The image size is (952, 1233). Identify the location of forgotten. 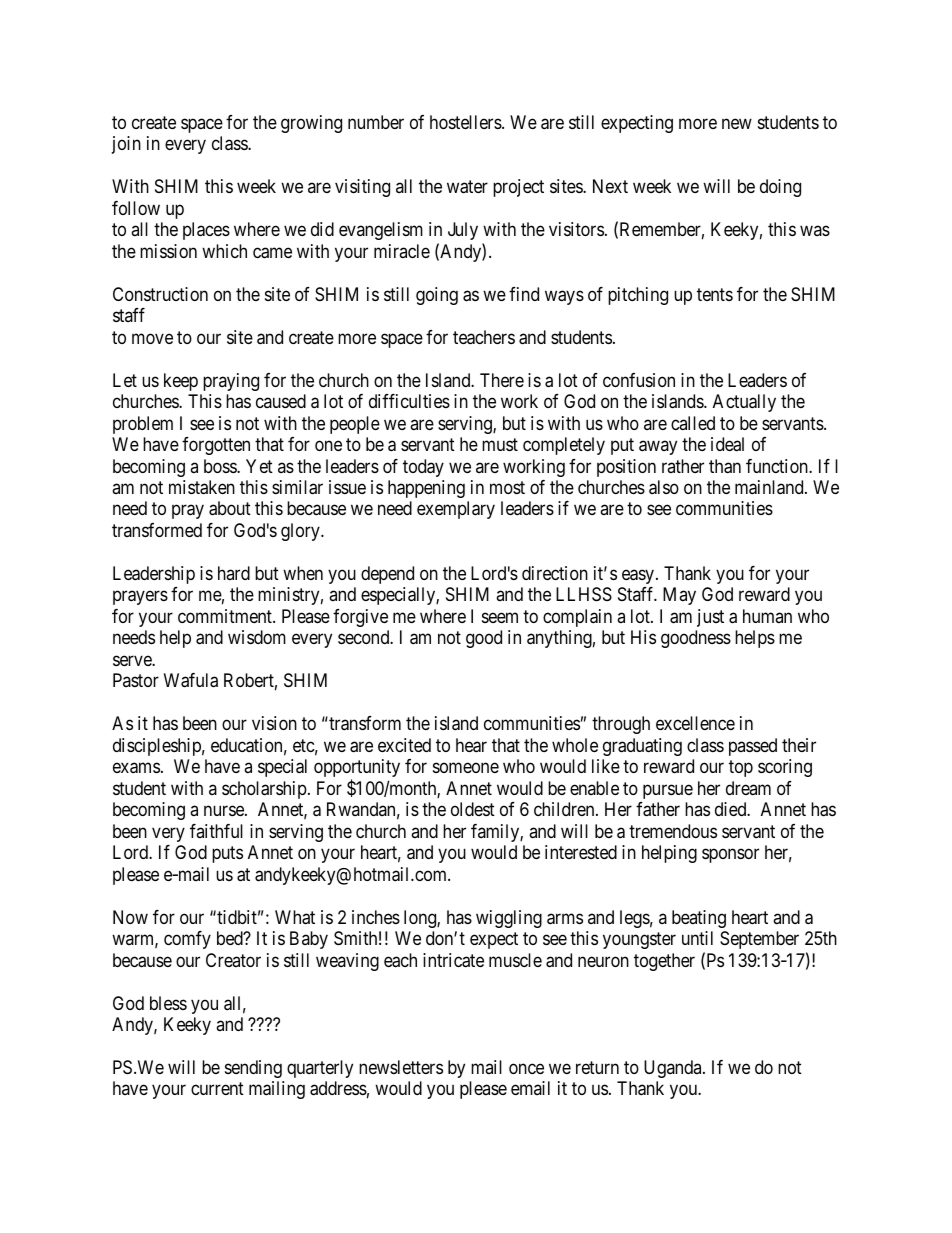
(216, 446).
